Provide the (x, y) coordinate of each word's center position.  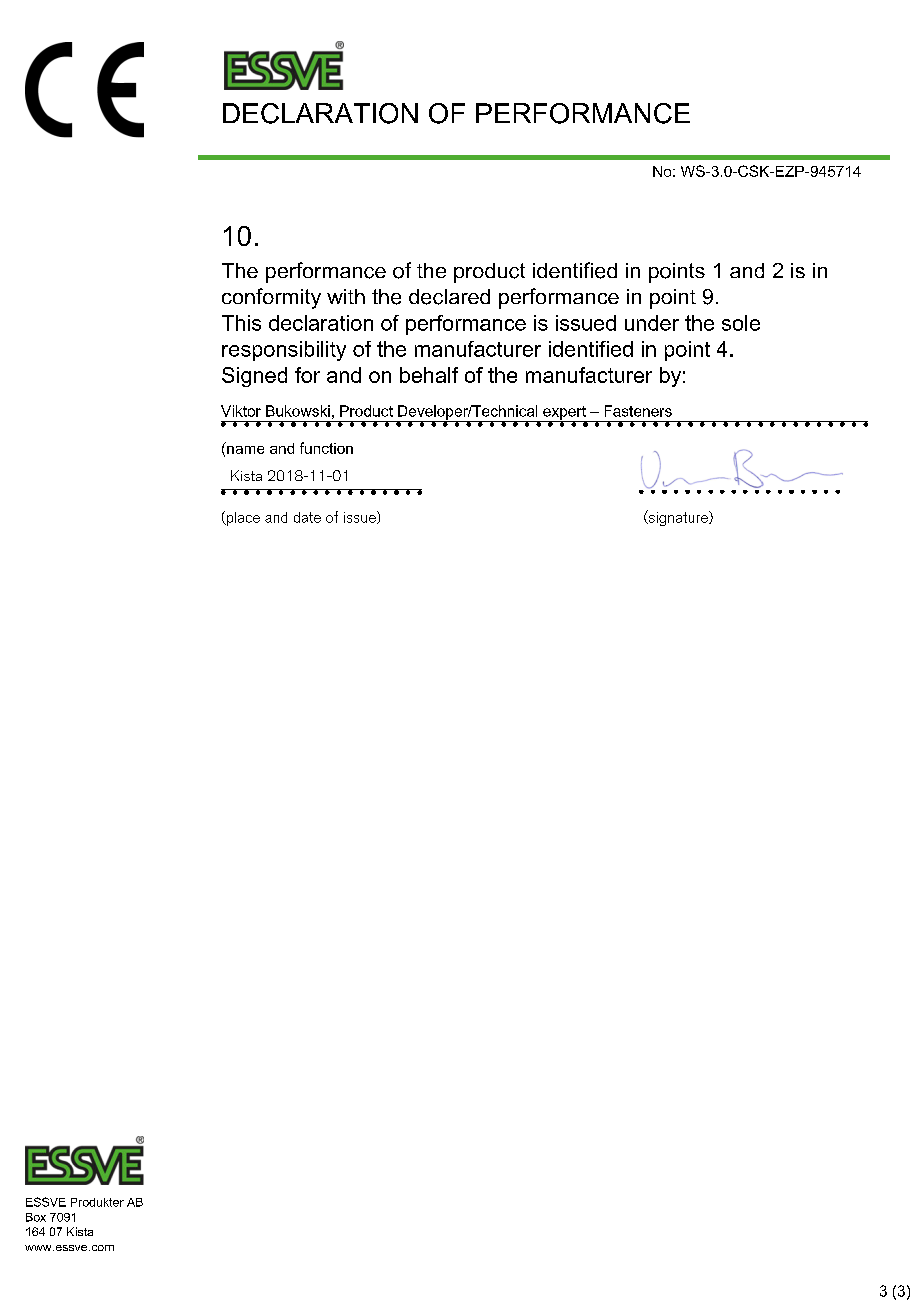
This (241, 323)
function (326, 448)
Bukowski (298, 411)
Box (36, 1217)
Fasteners (638, 411)
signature (678, 518)
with (346, 296)
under (652, 323)
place (242, 519)
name (245, 450)
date (307, 517)
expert (564, 414)
